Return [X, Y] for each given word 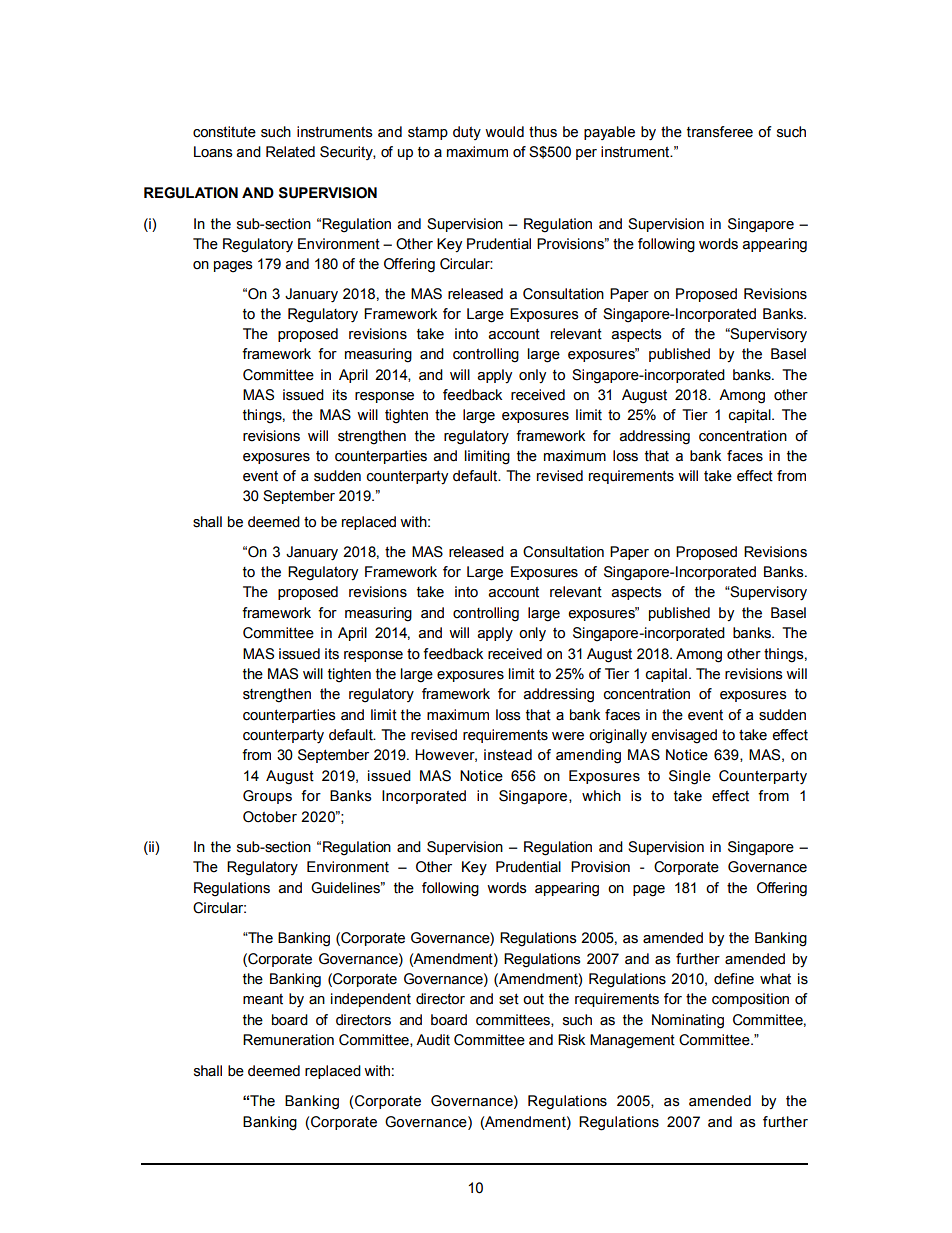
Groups [267, 797]
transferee [720, 132]
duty [467, 133]
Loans [213, 152]
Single [690, 777]
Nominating [688, 1021]
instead [508, 755]
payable [609, 133]
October [270, 817]
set [509, 999]
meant [263, 999]
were [568, 736]
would [504, 132]
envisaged [684, 736]
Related [290, 152]
